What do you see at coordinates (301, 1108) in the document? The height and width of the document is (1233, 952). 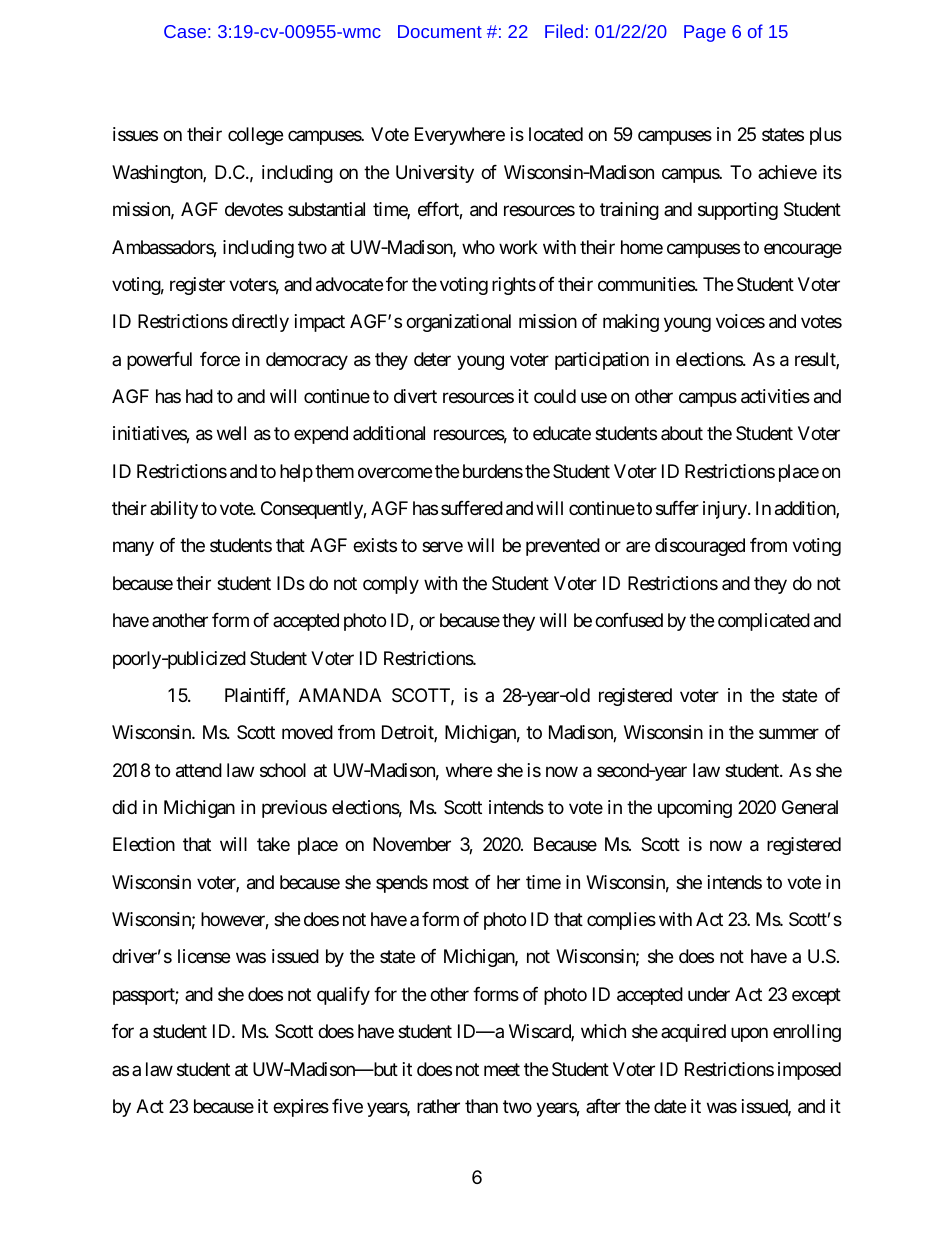 I see `expires` at bounding box center [301, 1108].
